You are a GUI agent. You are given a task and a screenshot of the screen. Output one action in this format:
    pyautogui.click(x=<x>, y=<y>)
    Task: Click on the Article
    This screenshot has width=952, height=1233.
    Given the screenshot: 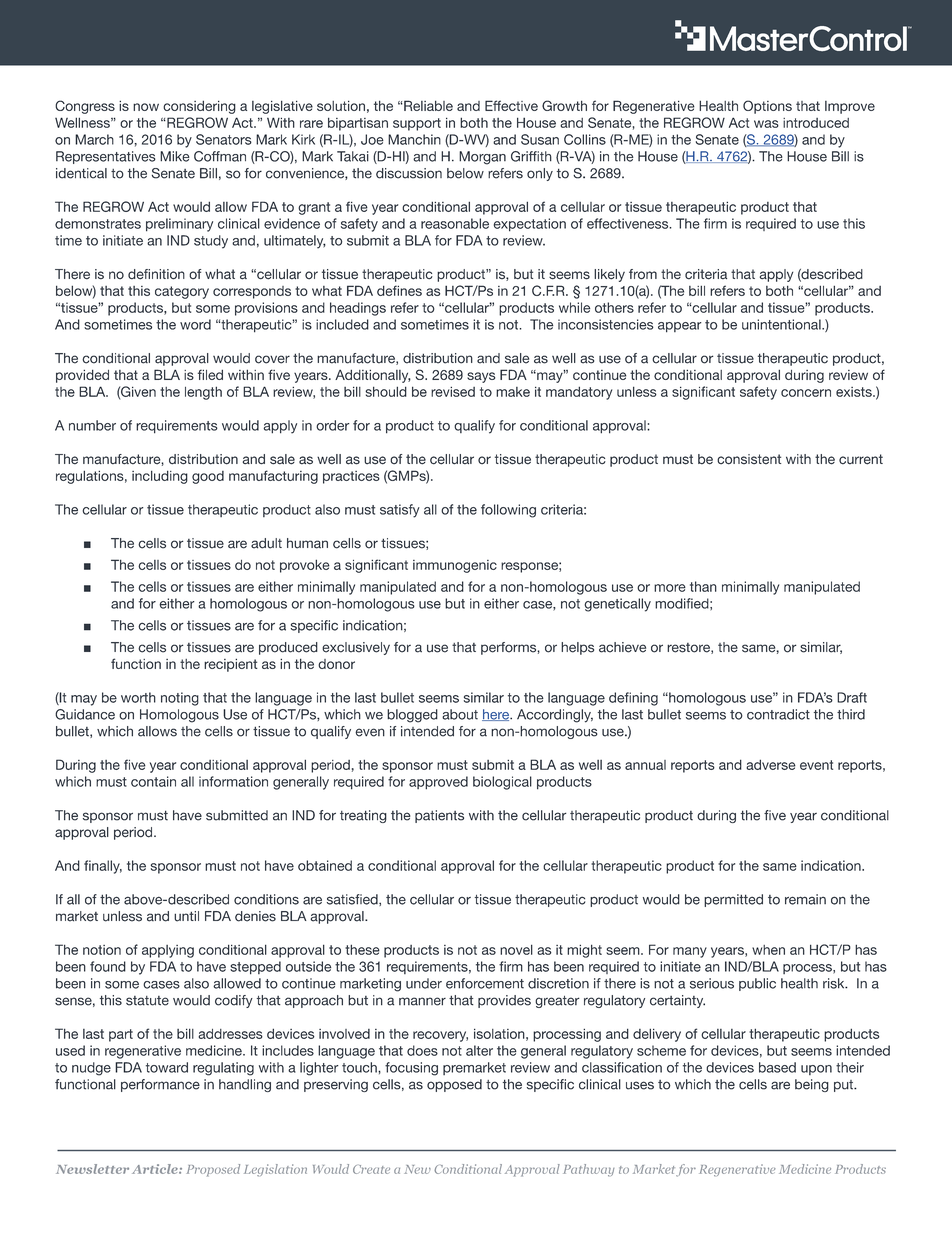 What is the action you would take?
    pyautogui.click(x=156, y=1169)
